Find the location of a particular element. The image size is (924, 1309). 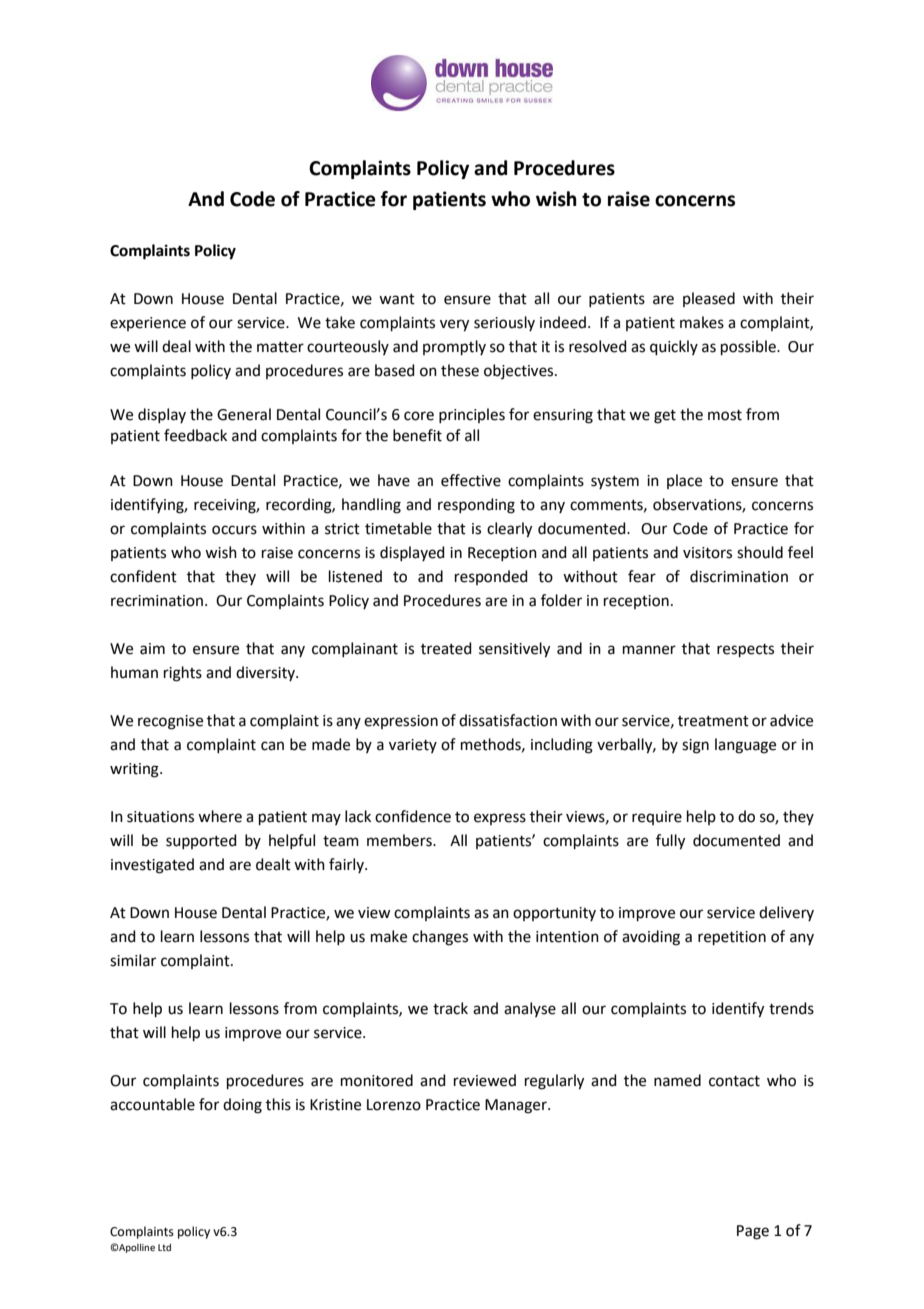

responding is located at coordinates (476, 506).
